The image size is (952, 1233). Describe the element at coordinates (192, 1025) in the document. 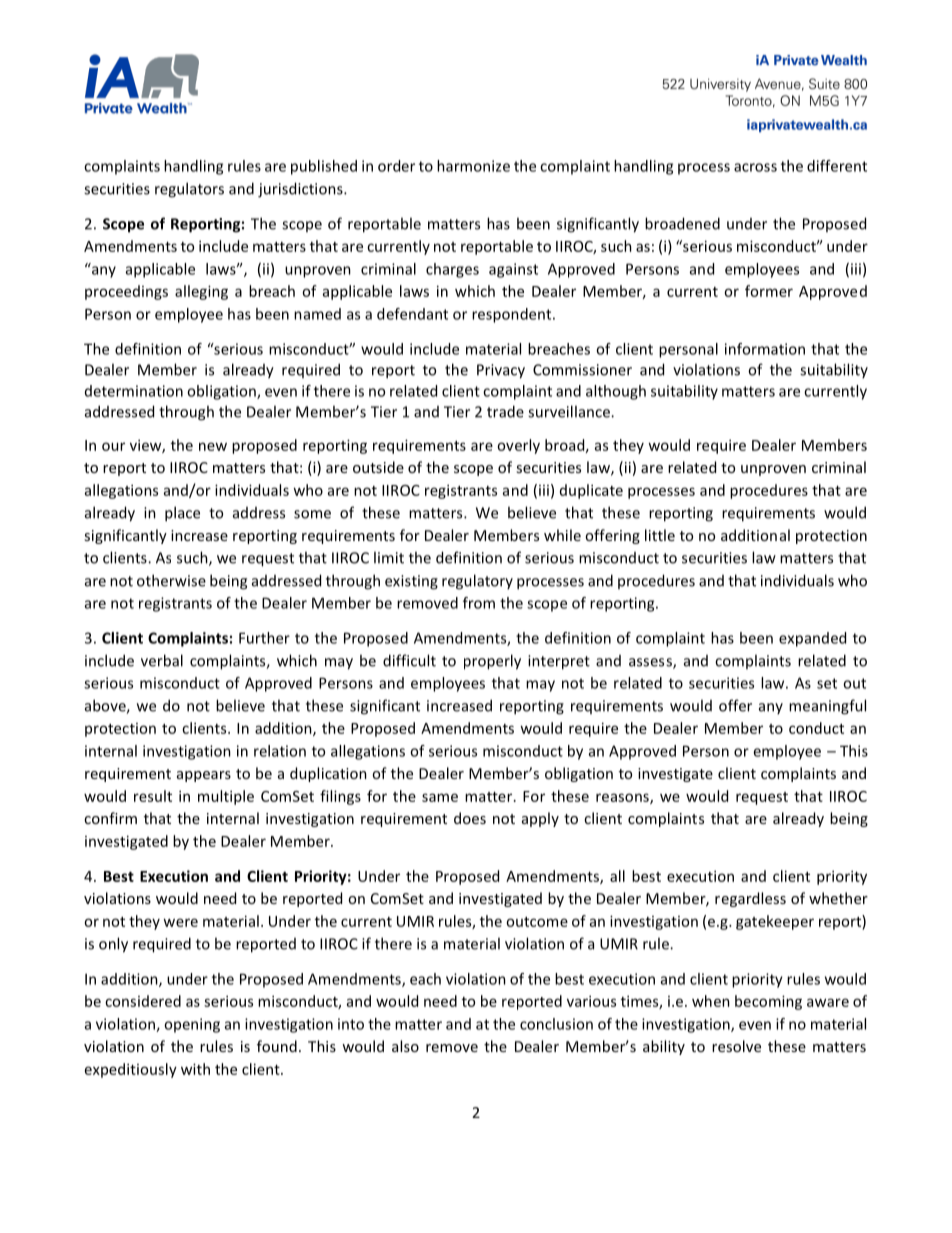

I see `opening` at that location.
